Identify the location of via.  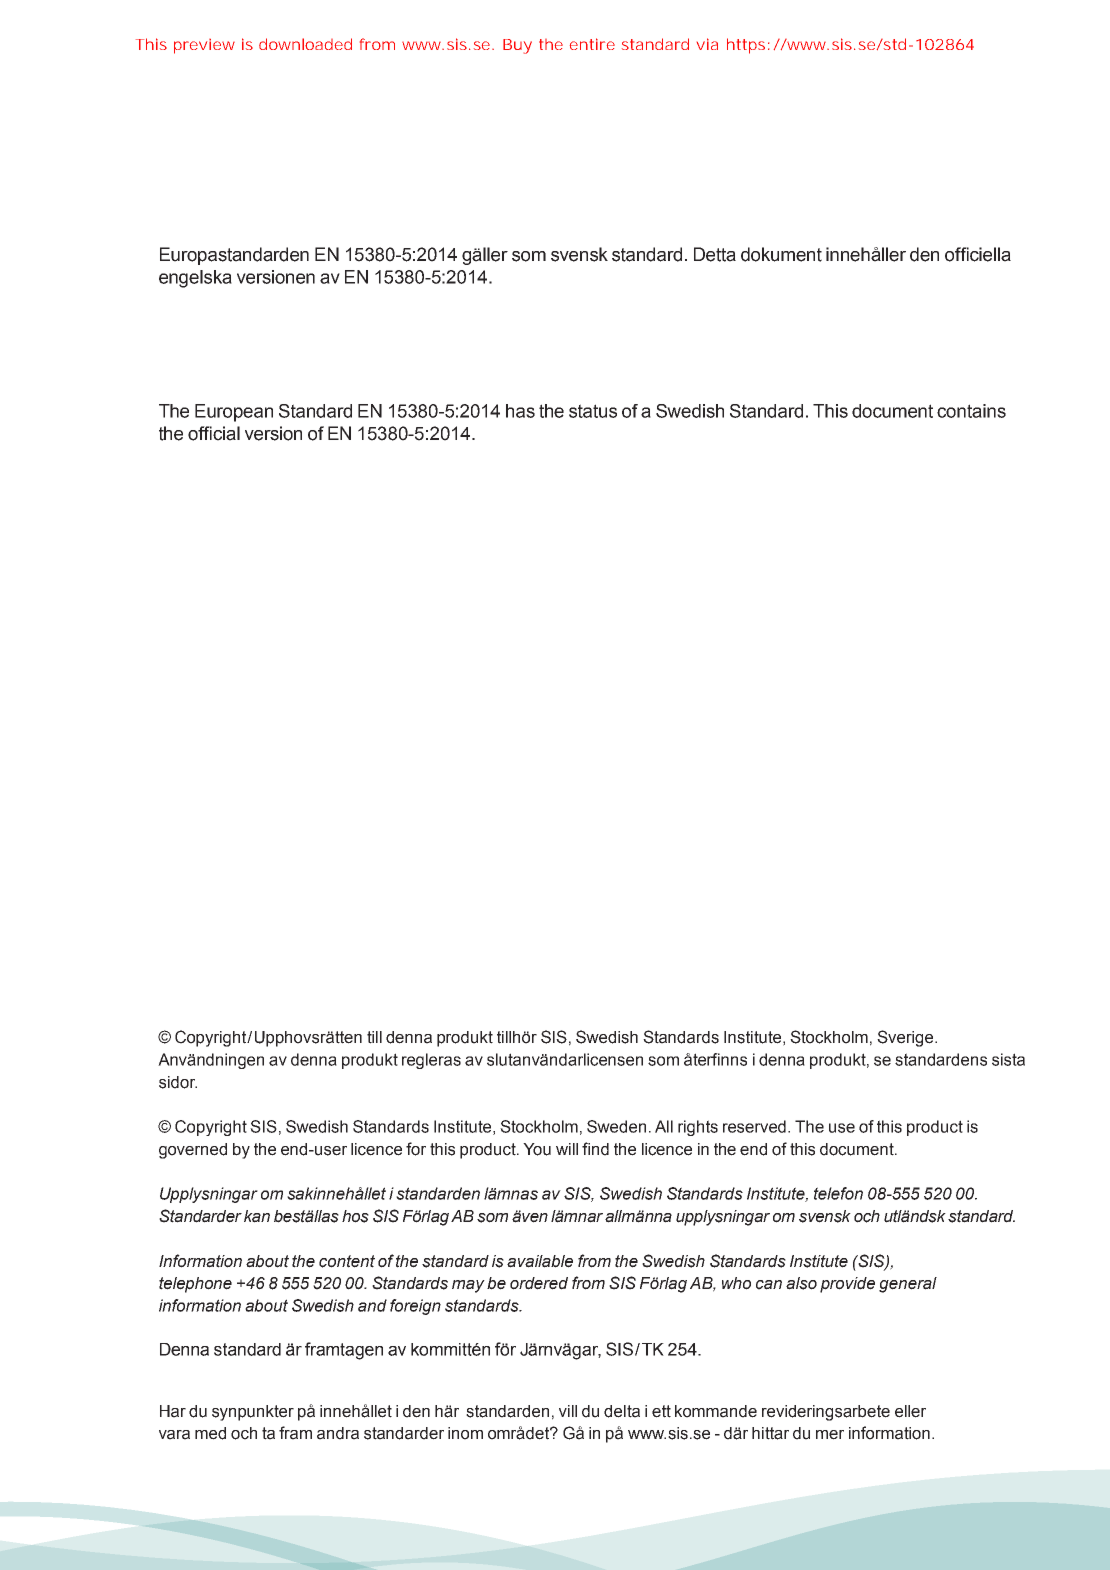
(707, 44).
